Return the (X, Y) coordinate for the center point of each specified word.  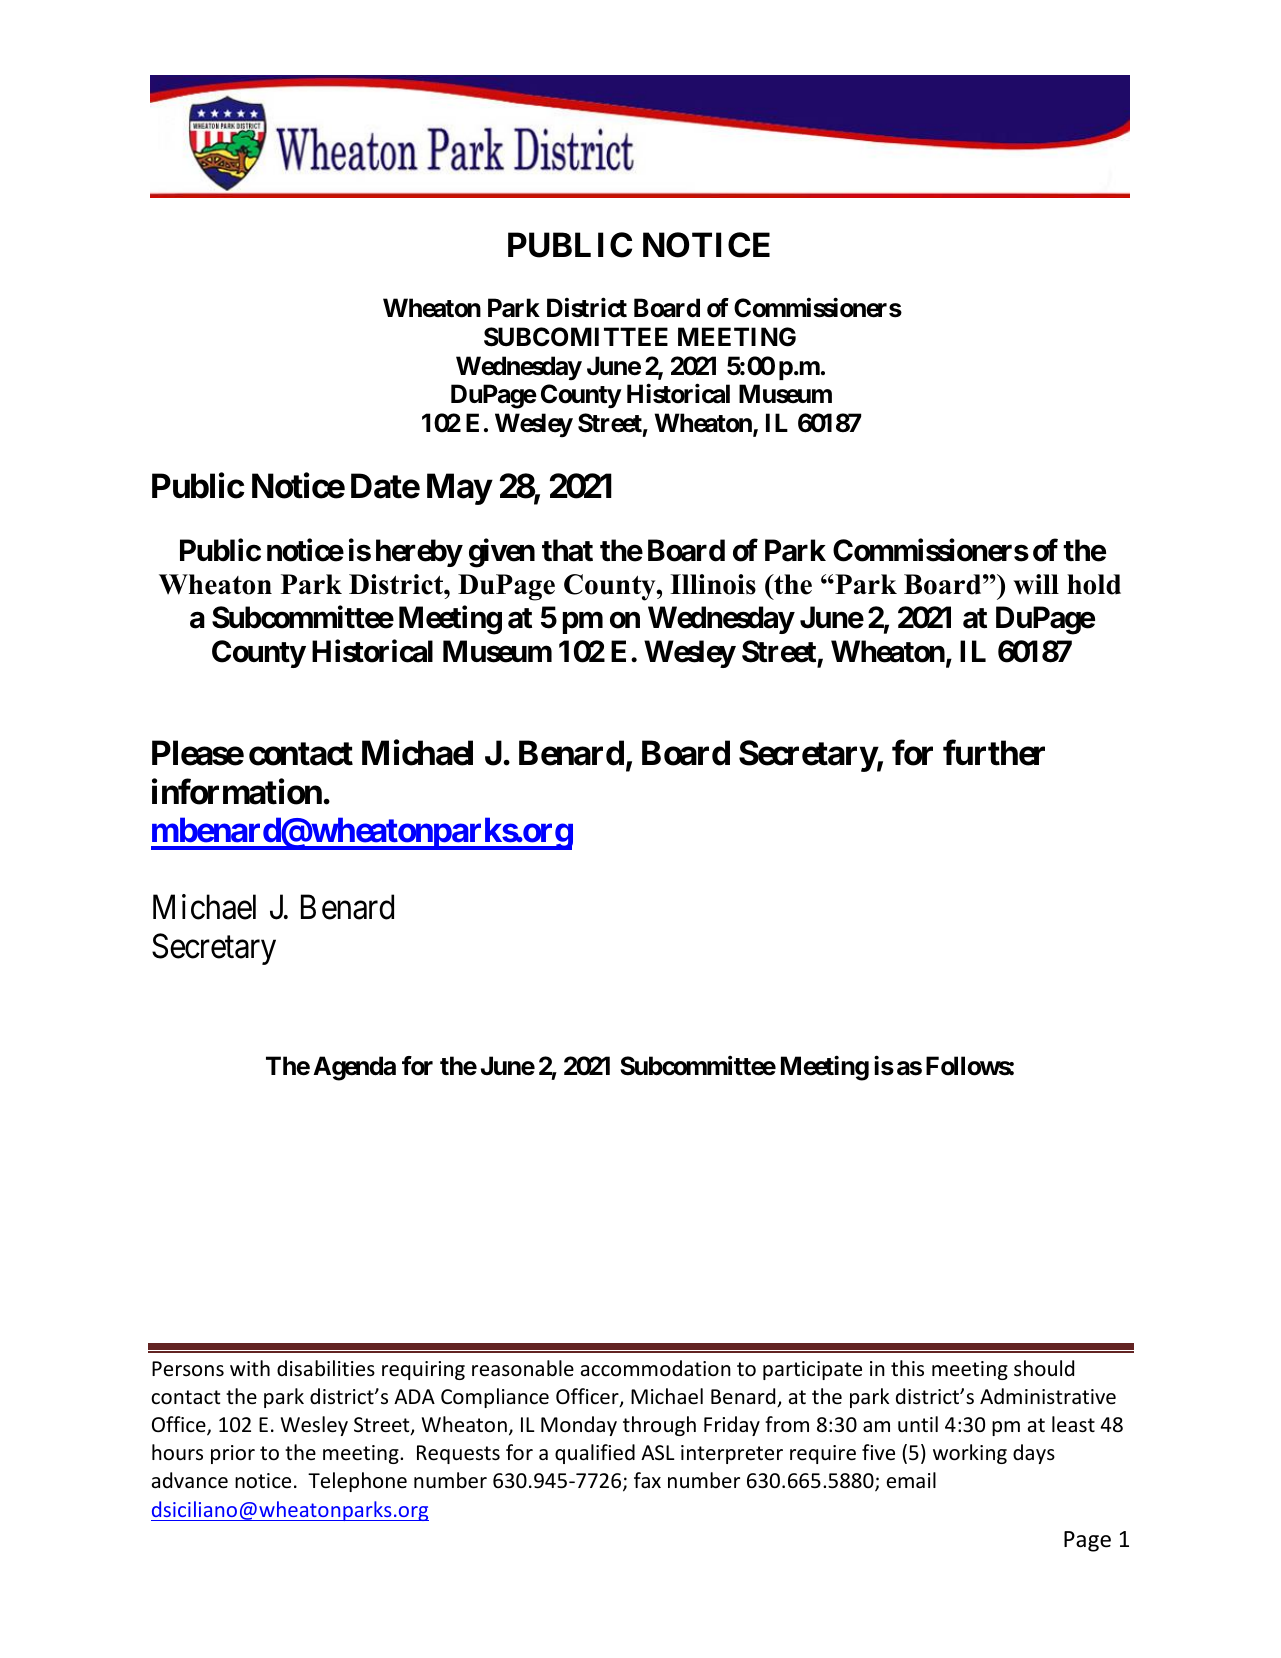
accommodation (656, 1368)
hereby (419, 553)
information (238, 792)
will (1036, 584)
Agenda (354, 1068)
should (1044, 1368)
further (994, 753)
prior (233, 1454)
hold (1094, 584)
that (567, 550)
